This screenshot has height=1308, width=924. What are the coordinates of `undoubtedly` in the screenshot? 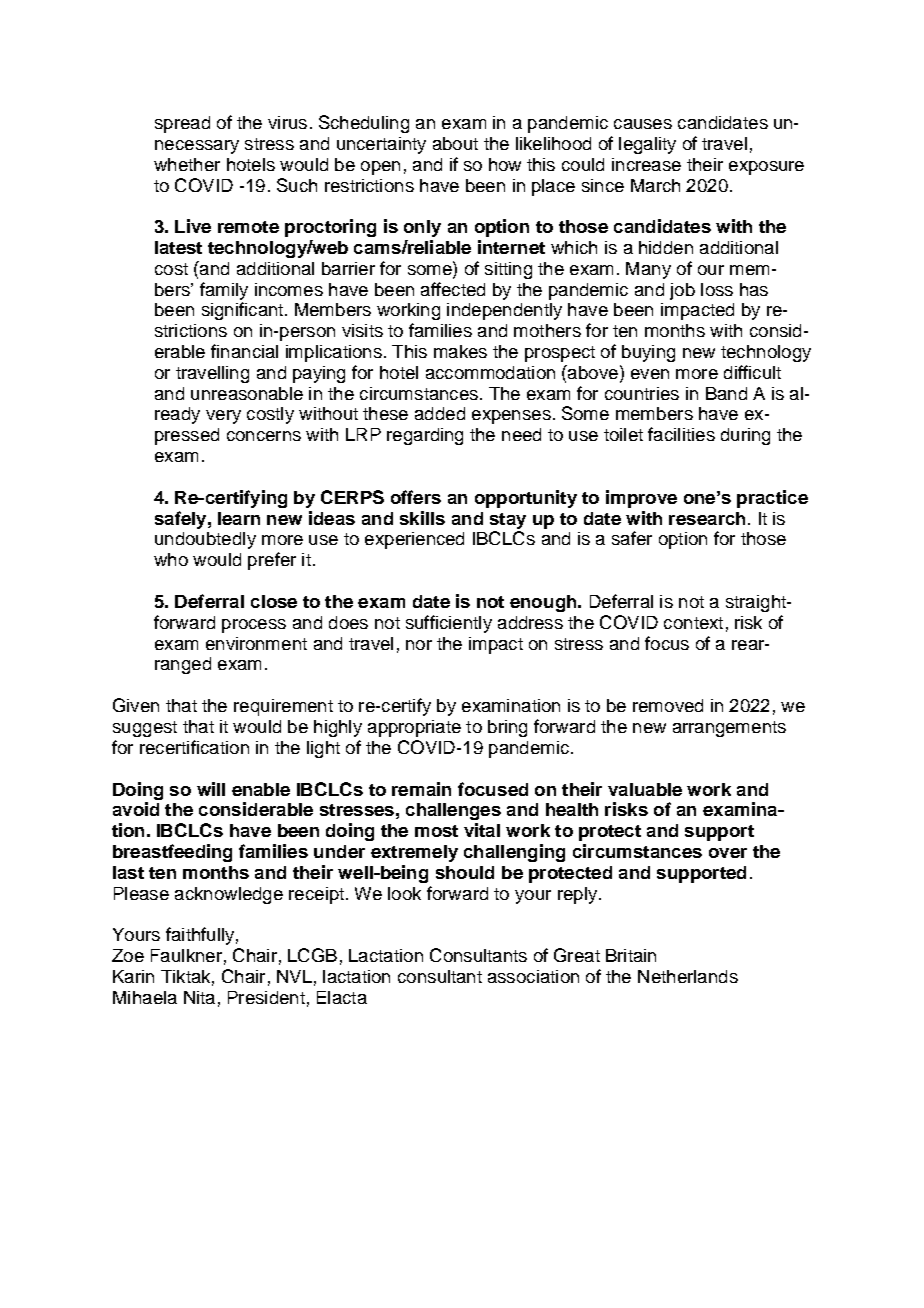 It's located at (205, 540).
